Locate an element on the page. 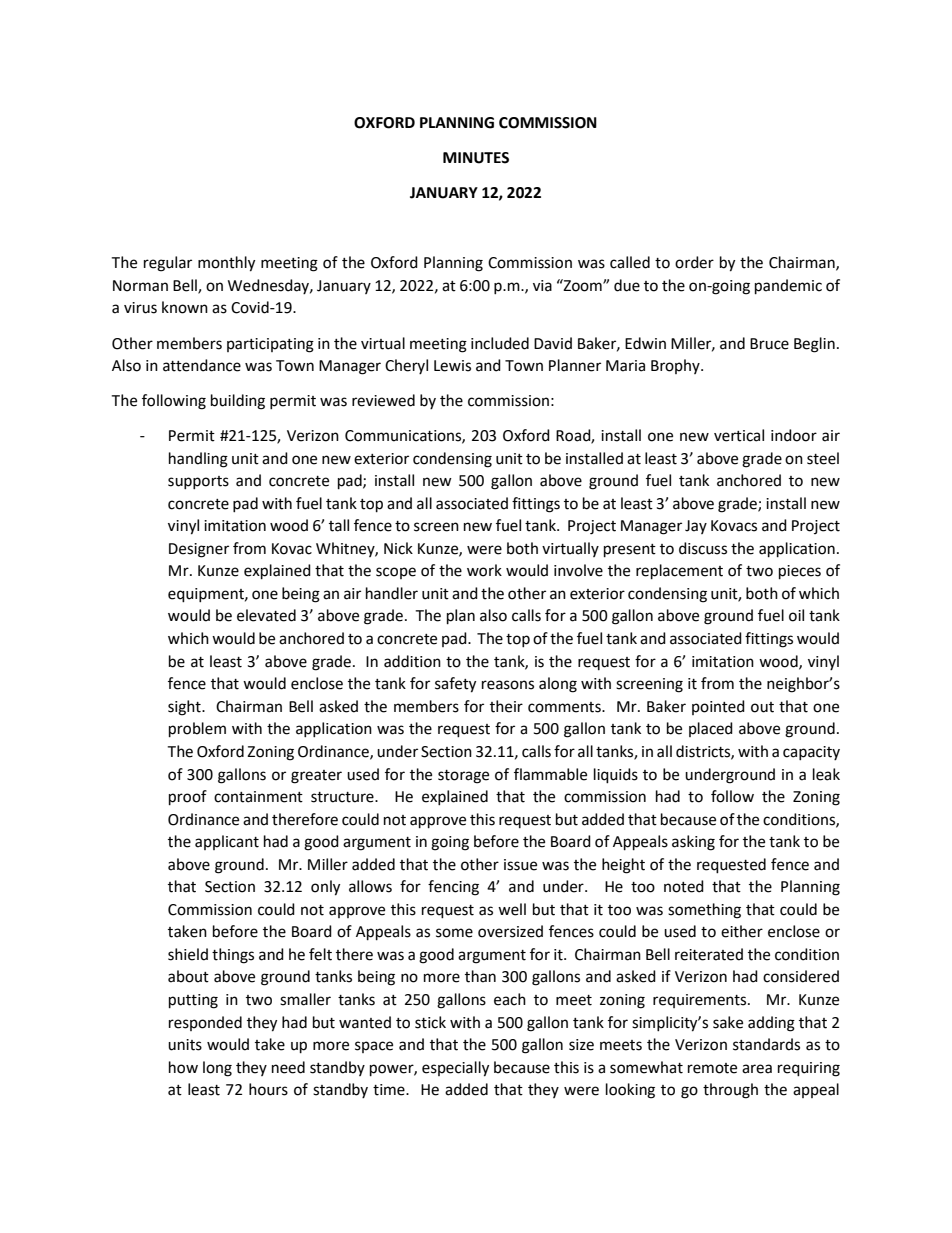  order is located at coordinates (694, 262).
